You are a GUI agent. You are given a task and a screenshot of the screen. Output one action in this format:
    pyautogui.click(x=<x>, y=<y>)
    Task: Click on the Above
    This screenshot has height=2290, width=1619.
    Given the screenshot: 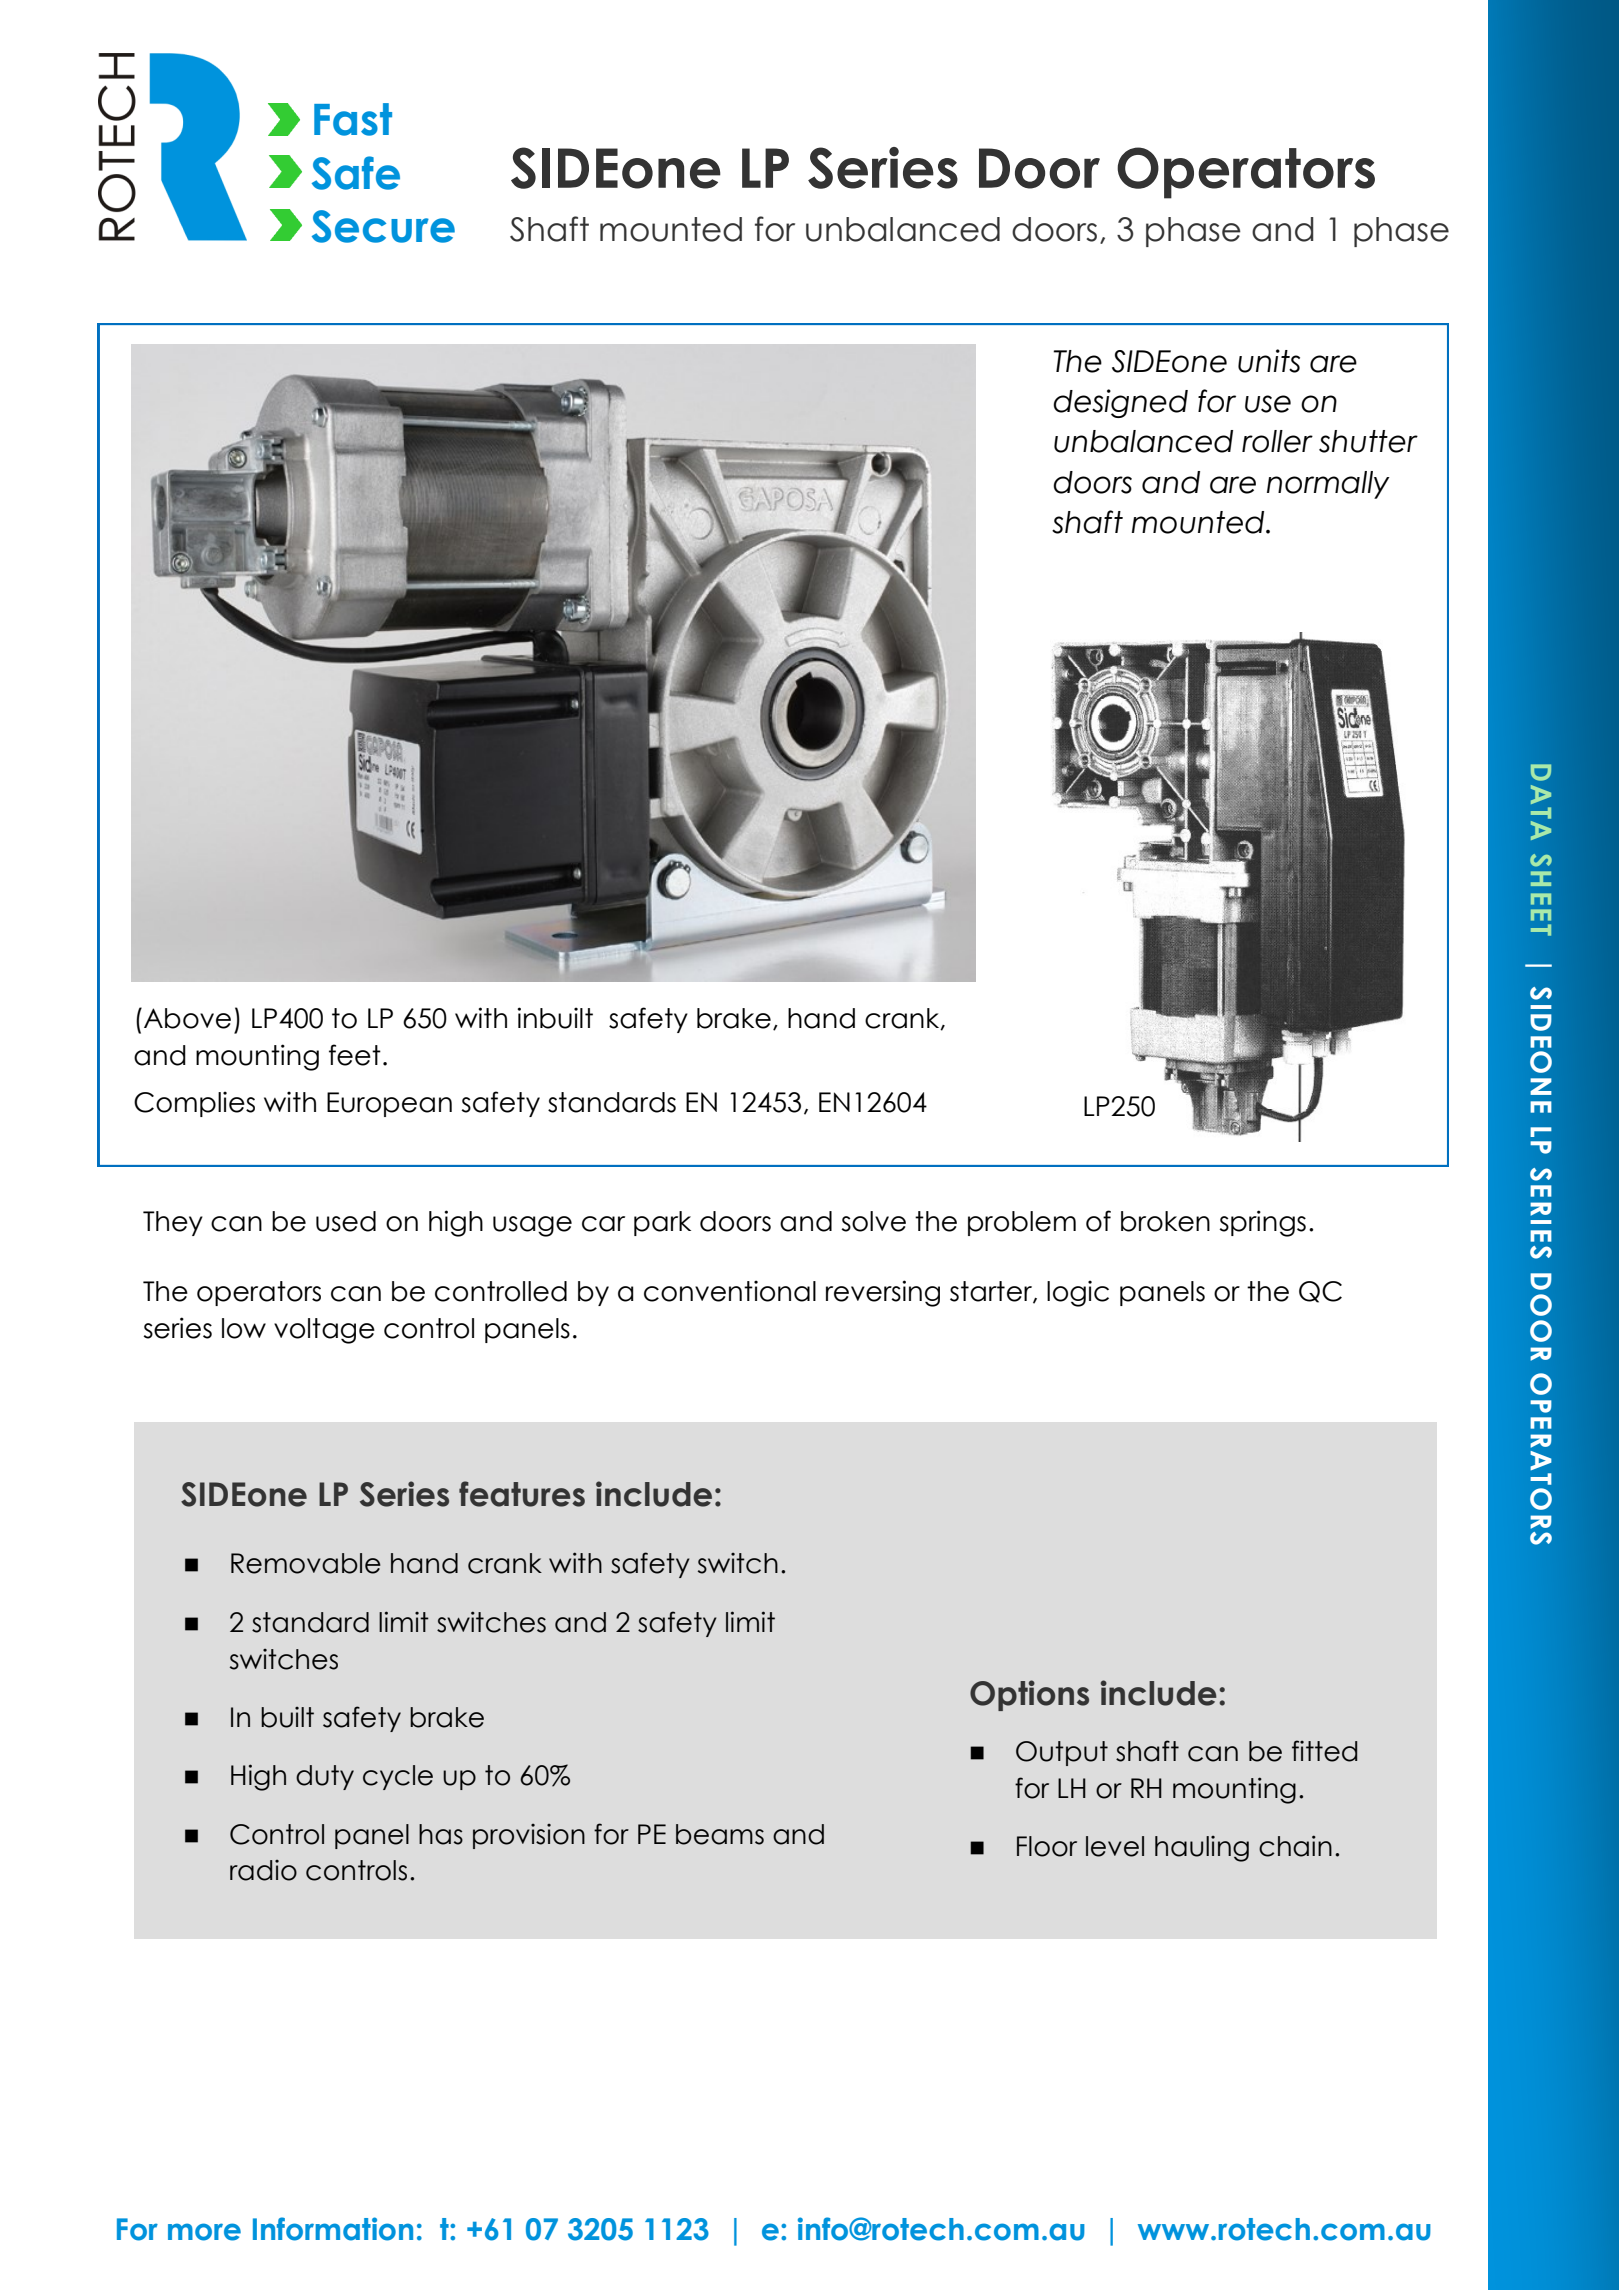 What is the action you would take?
    pyautogui.click(x=187, y=1018)
